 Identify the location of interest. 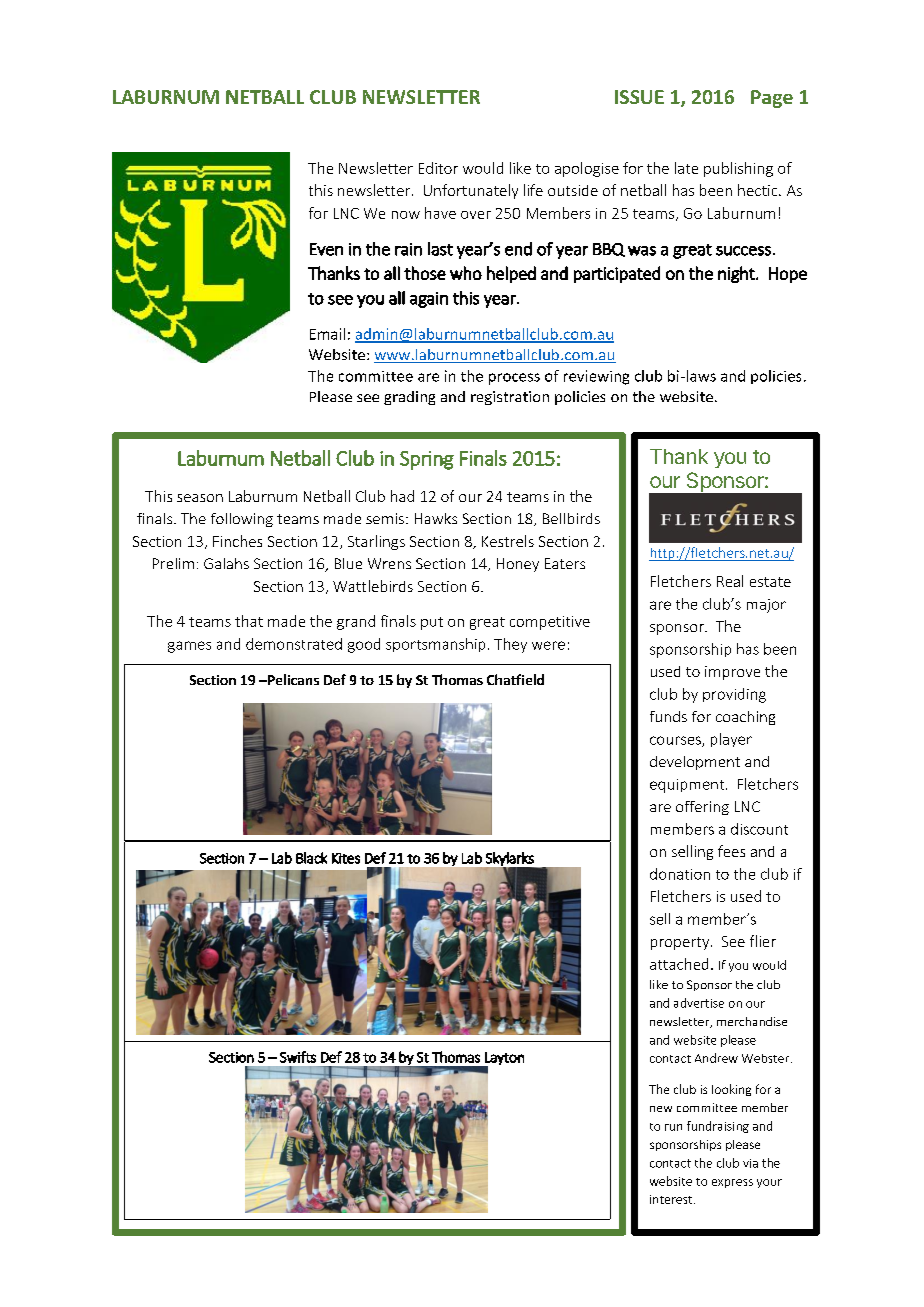
(672, 1199).
